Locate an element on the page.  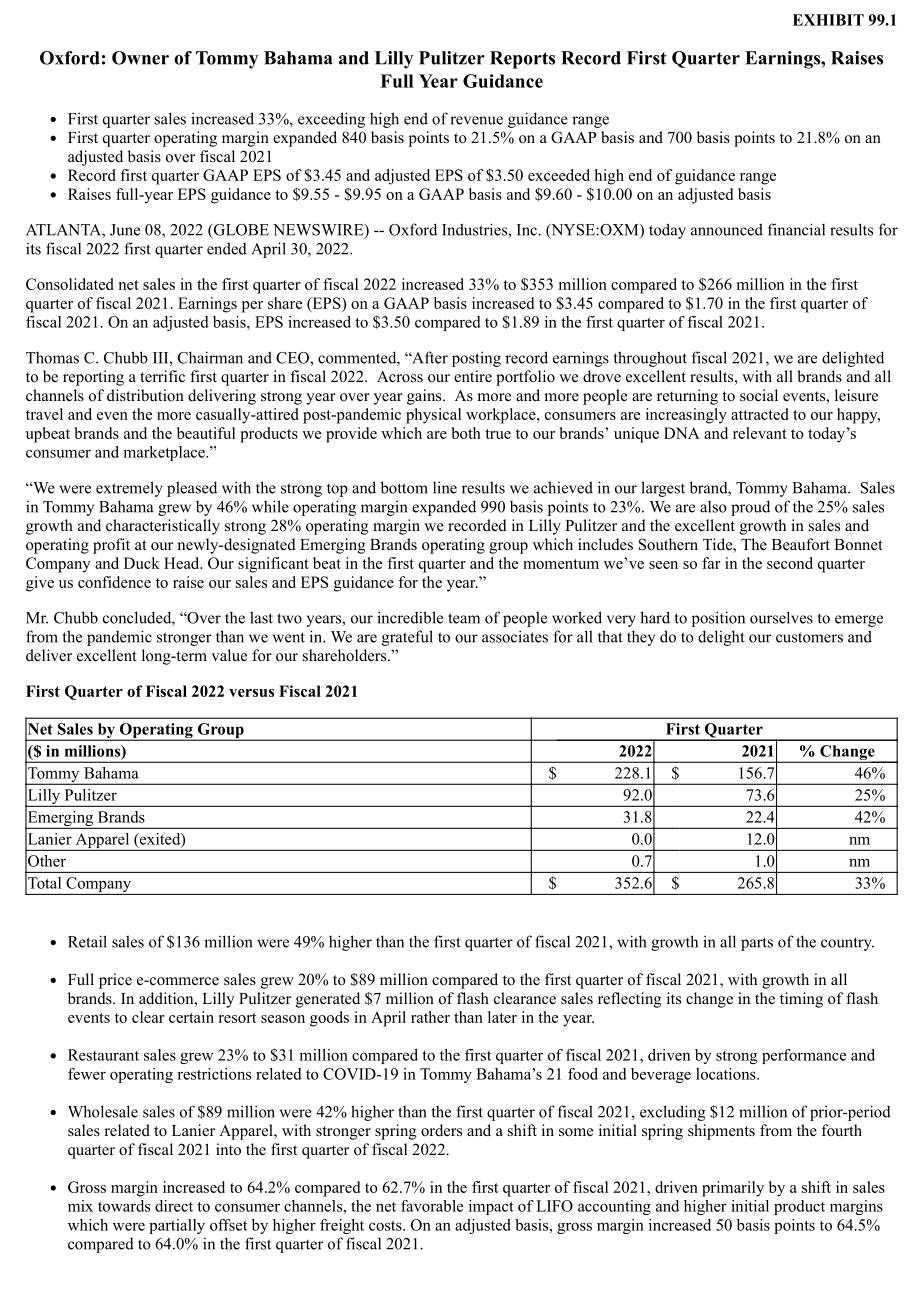
Reports is located at coordinates (522, 60).
